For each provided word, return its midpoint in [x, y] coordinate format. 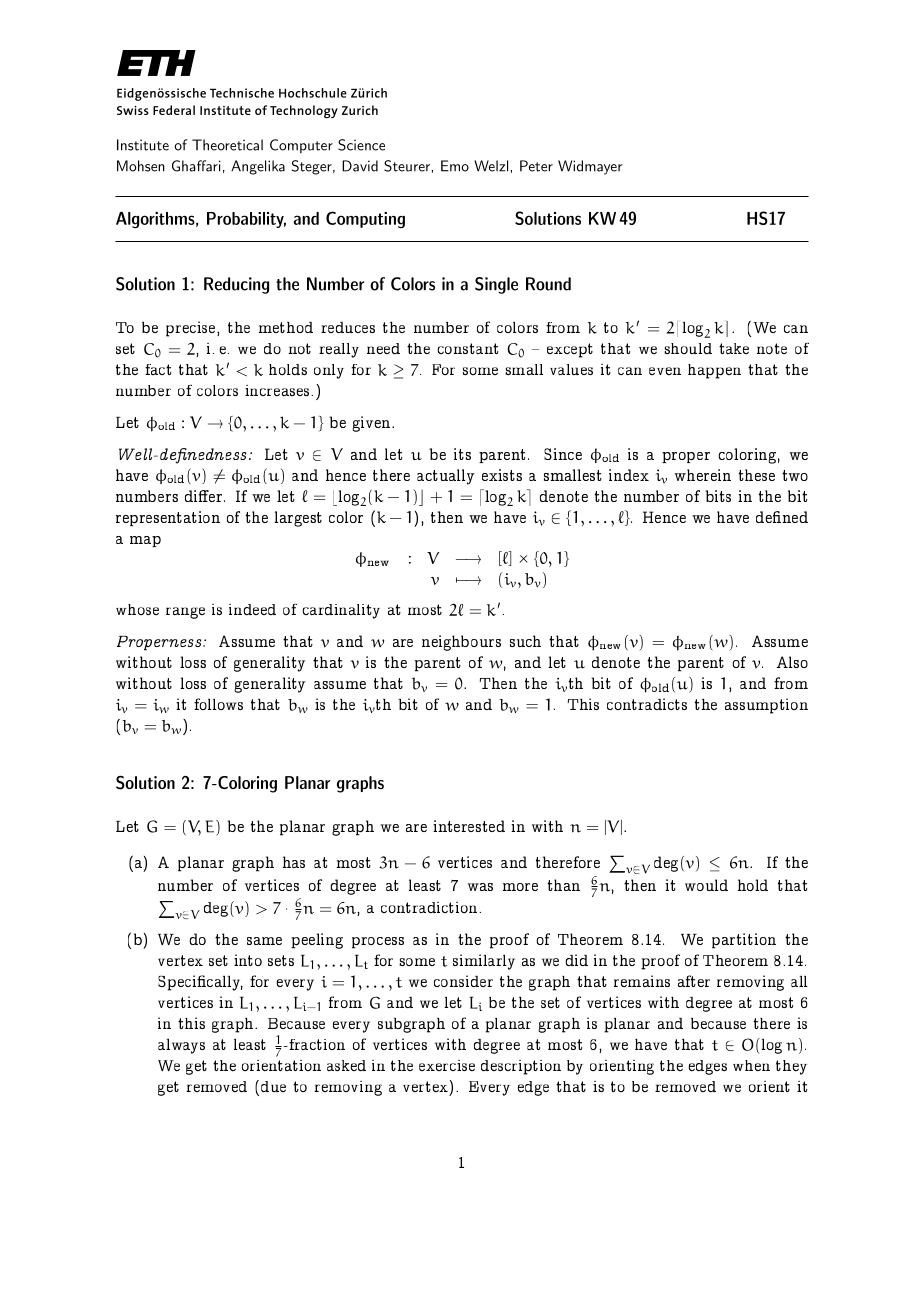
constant [467, 348]
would [706, 885]
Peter [536, 166]
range [185, 613]
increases [278, 390]
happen [714, 371]
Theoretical [227, 145]
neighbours [461, 643]
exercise [447, 1065]
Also [792, 662]
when [751, 1065]
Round [548, 284]
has [293, 862]
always [181, 1046]
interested [469, 826]
